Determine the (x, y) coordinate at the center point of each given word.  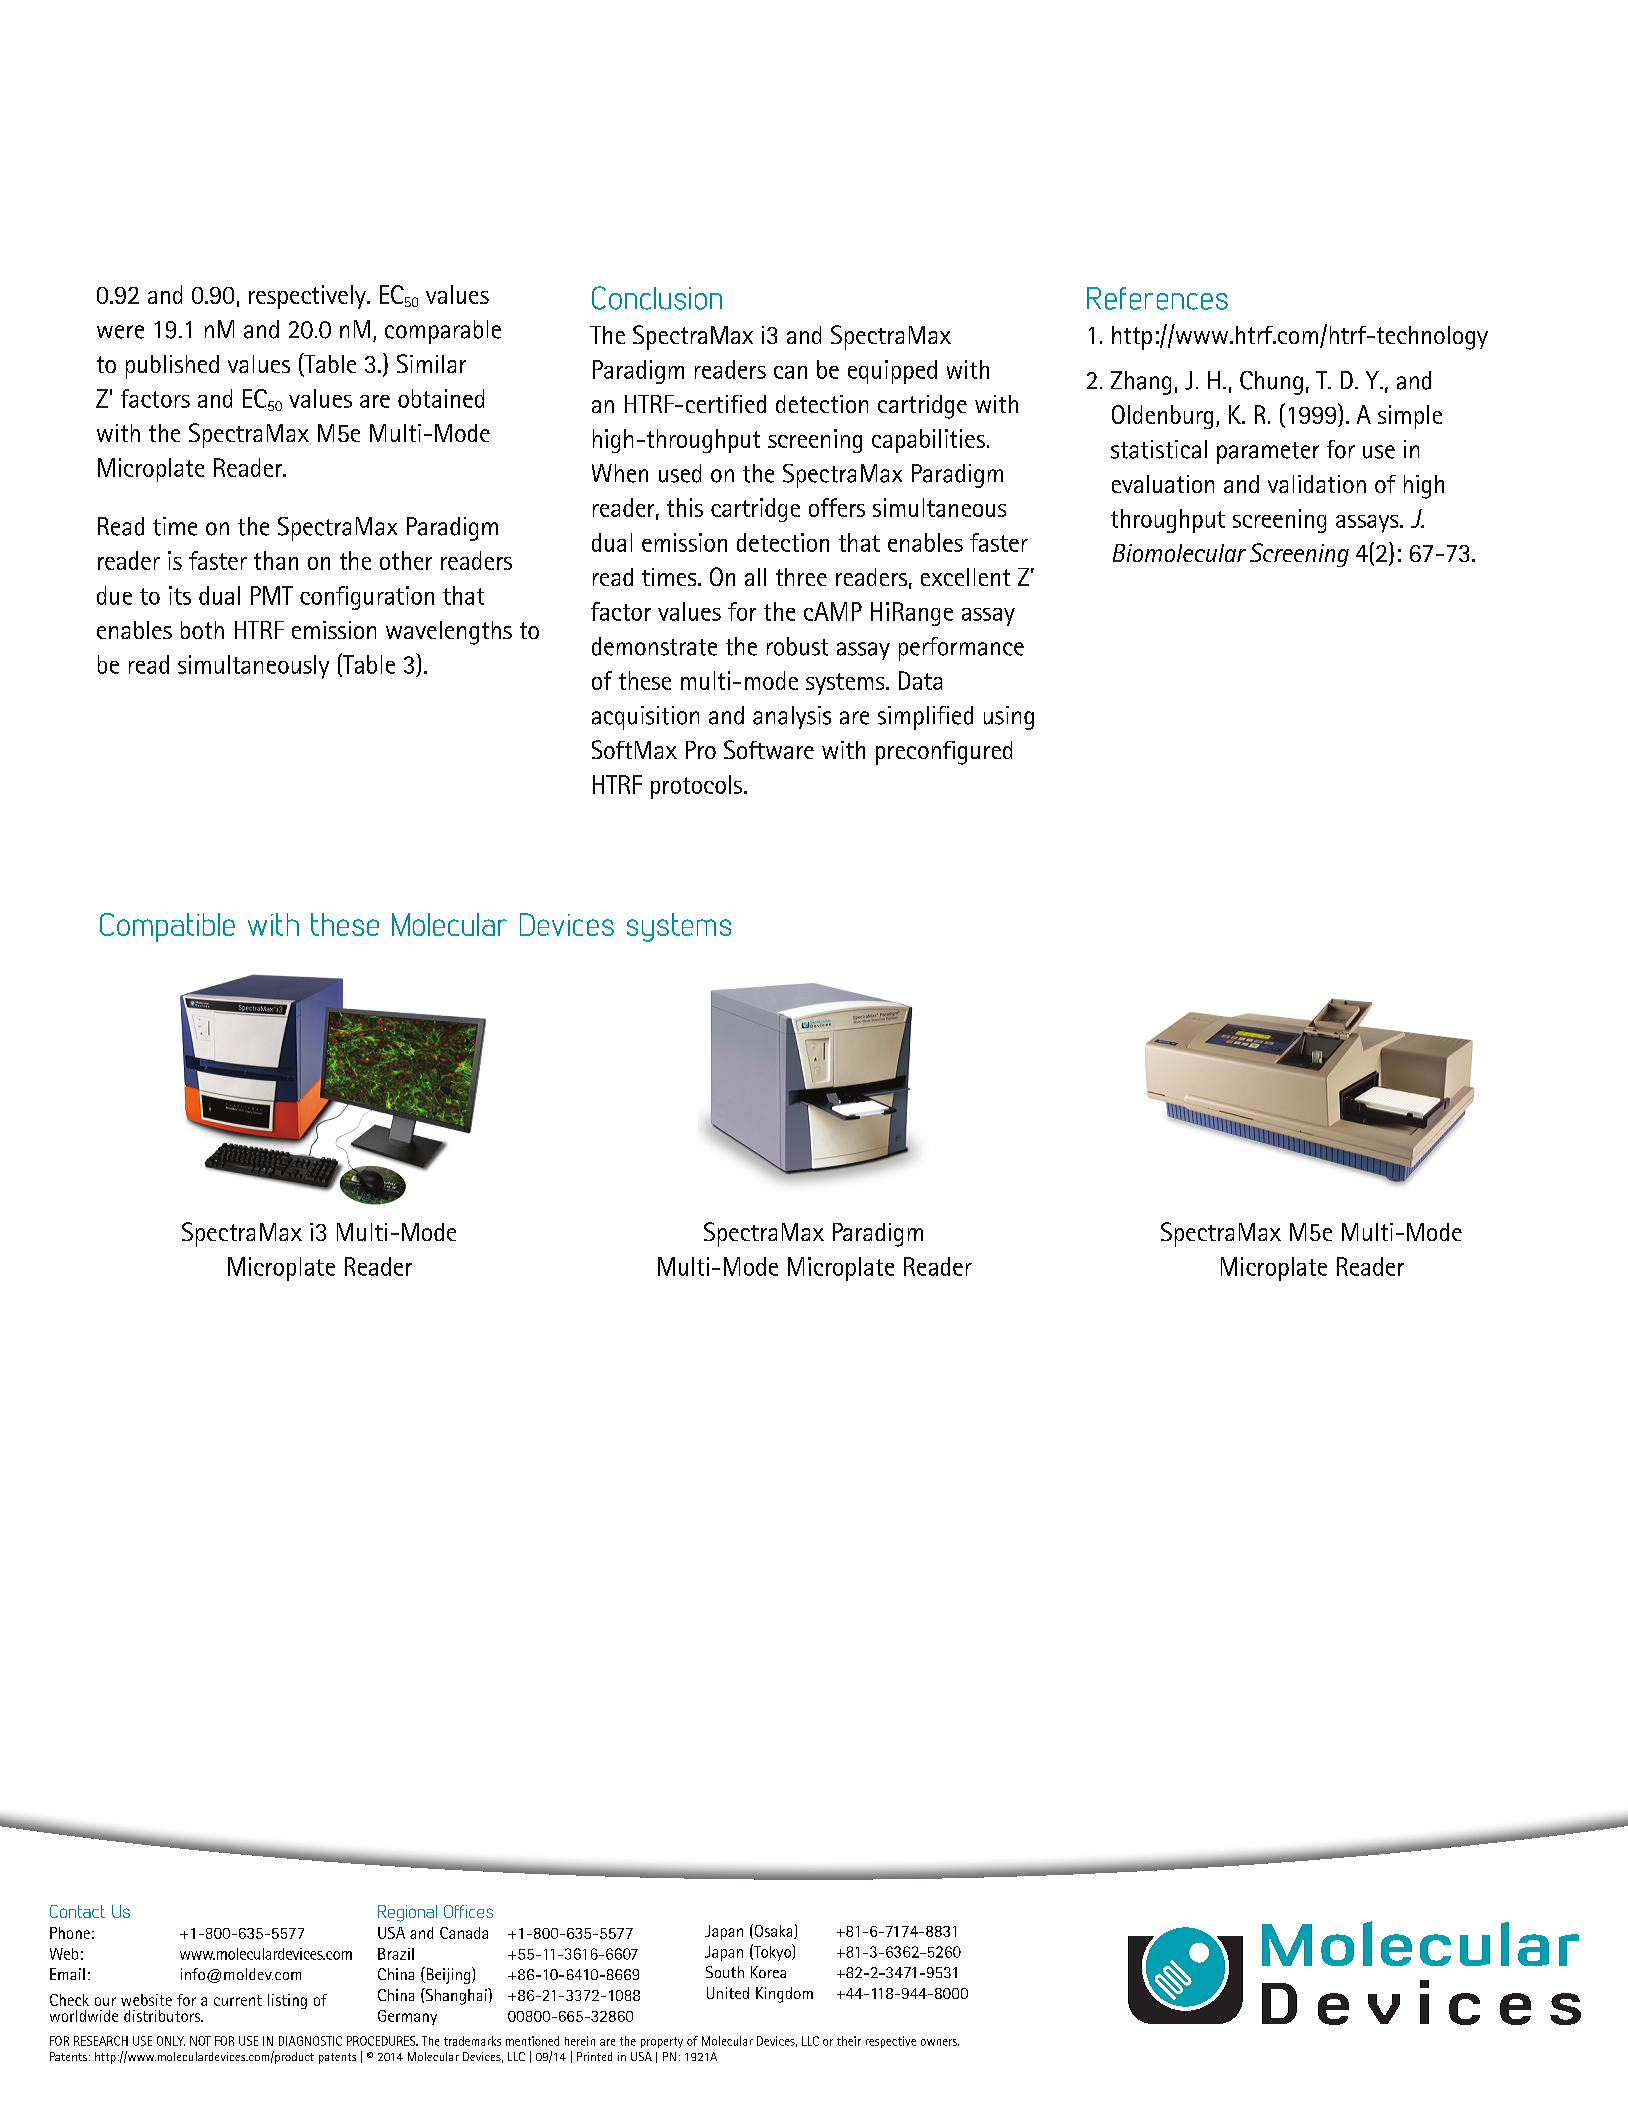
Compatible (167, 927)
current (238, 2000)
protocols (696, 787)
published (172, 367)
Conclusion (657, 298)
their (849, 2041)
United (728, 1993)
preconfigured (944, 753)
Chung (1271, 383)
